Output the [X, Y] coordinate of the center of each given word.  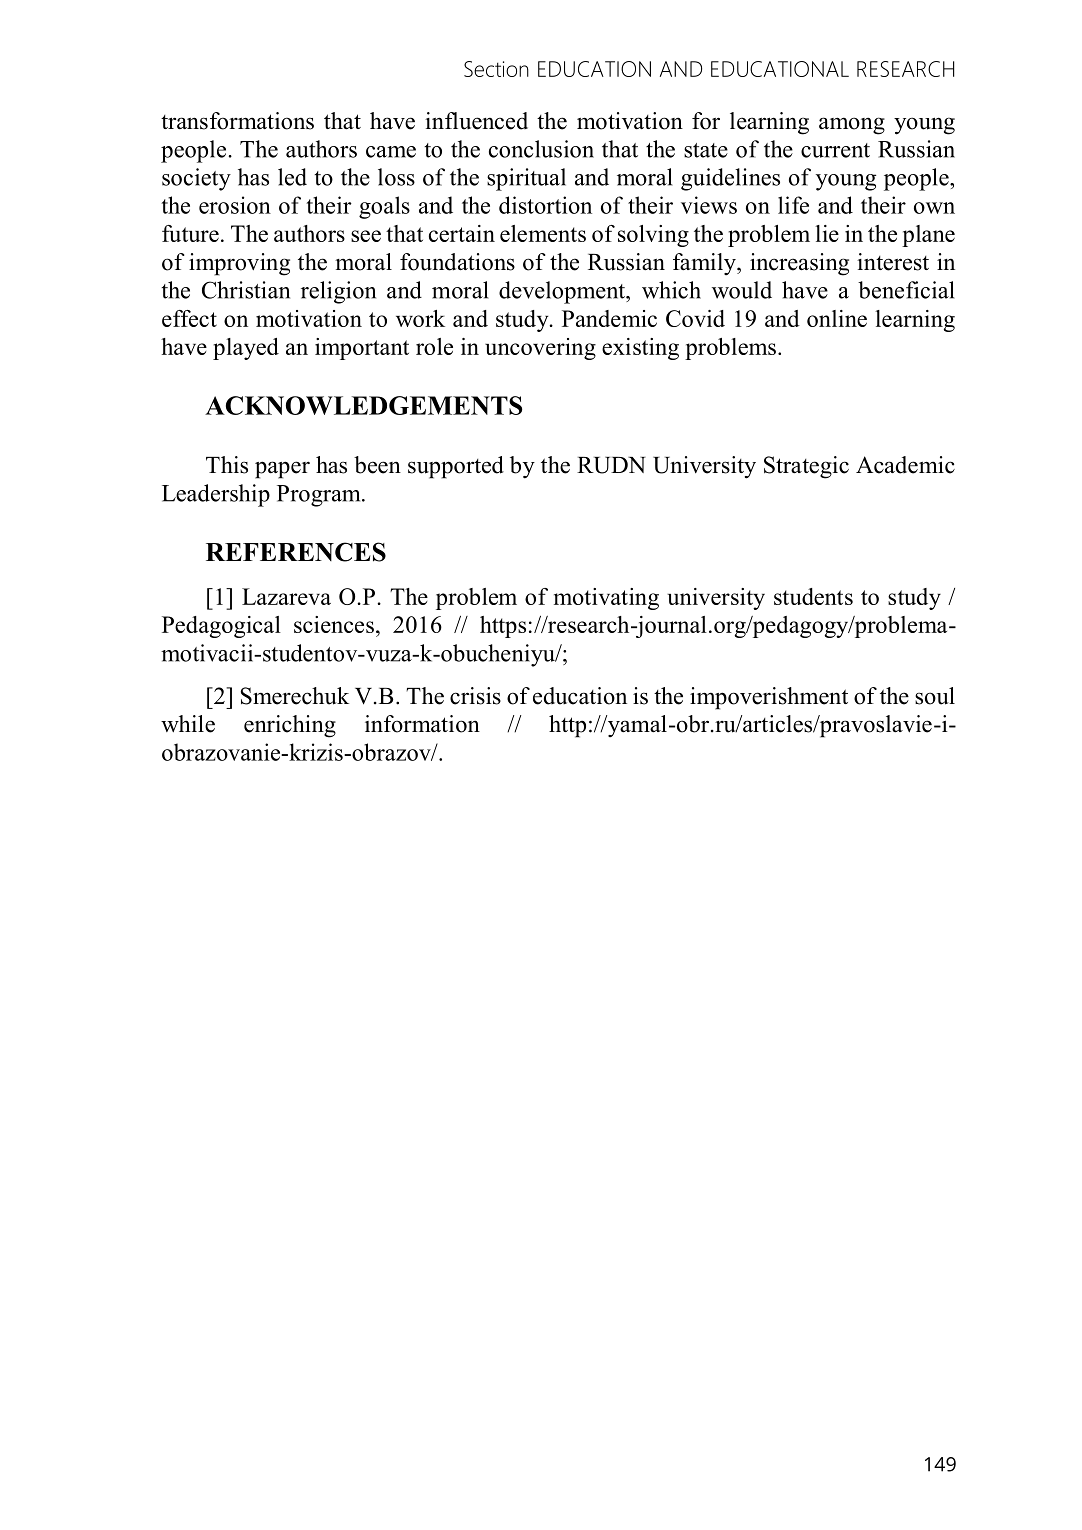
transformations [237, 121]
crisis [475, 696]
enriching [290, 726]
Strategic [806, 467]
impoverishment [769, 698]
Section [496, 69]
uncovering [540, 349]
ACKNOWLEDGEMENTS [363, 405]
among [852, 126]
